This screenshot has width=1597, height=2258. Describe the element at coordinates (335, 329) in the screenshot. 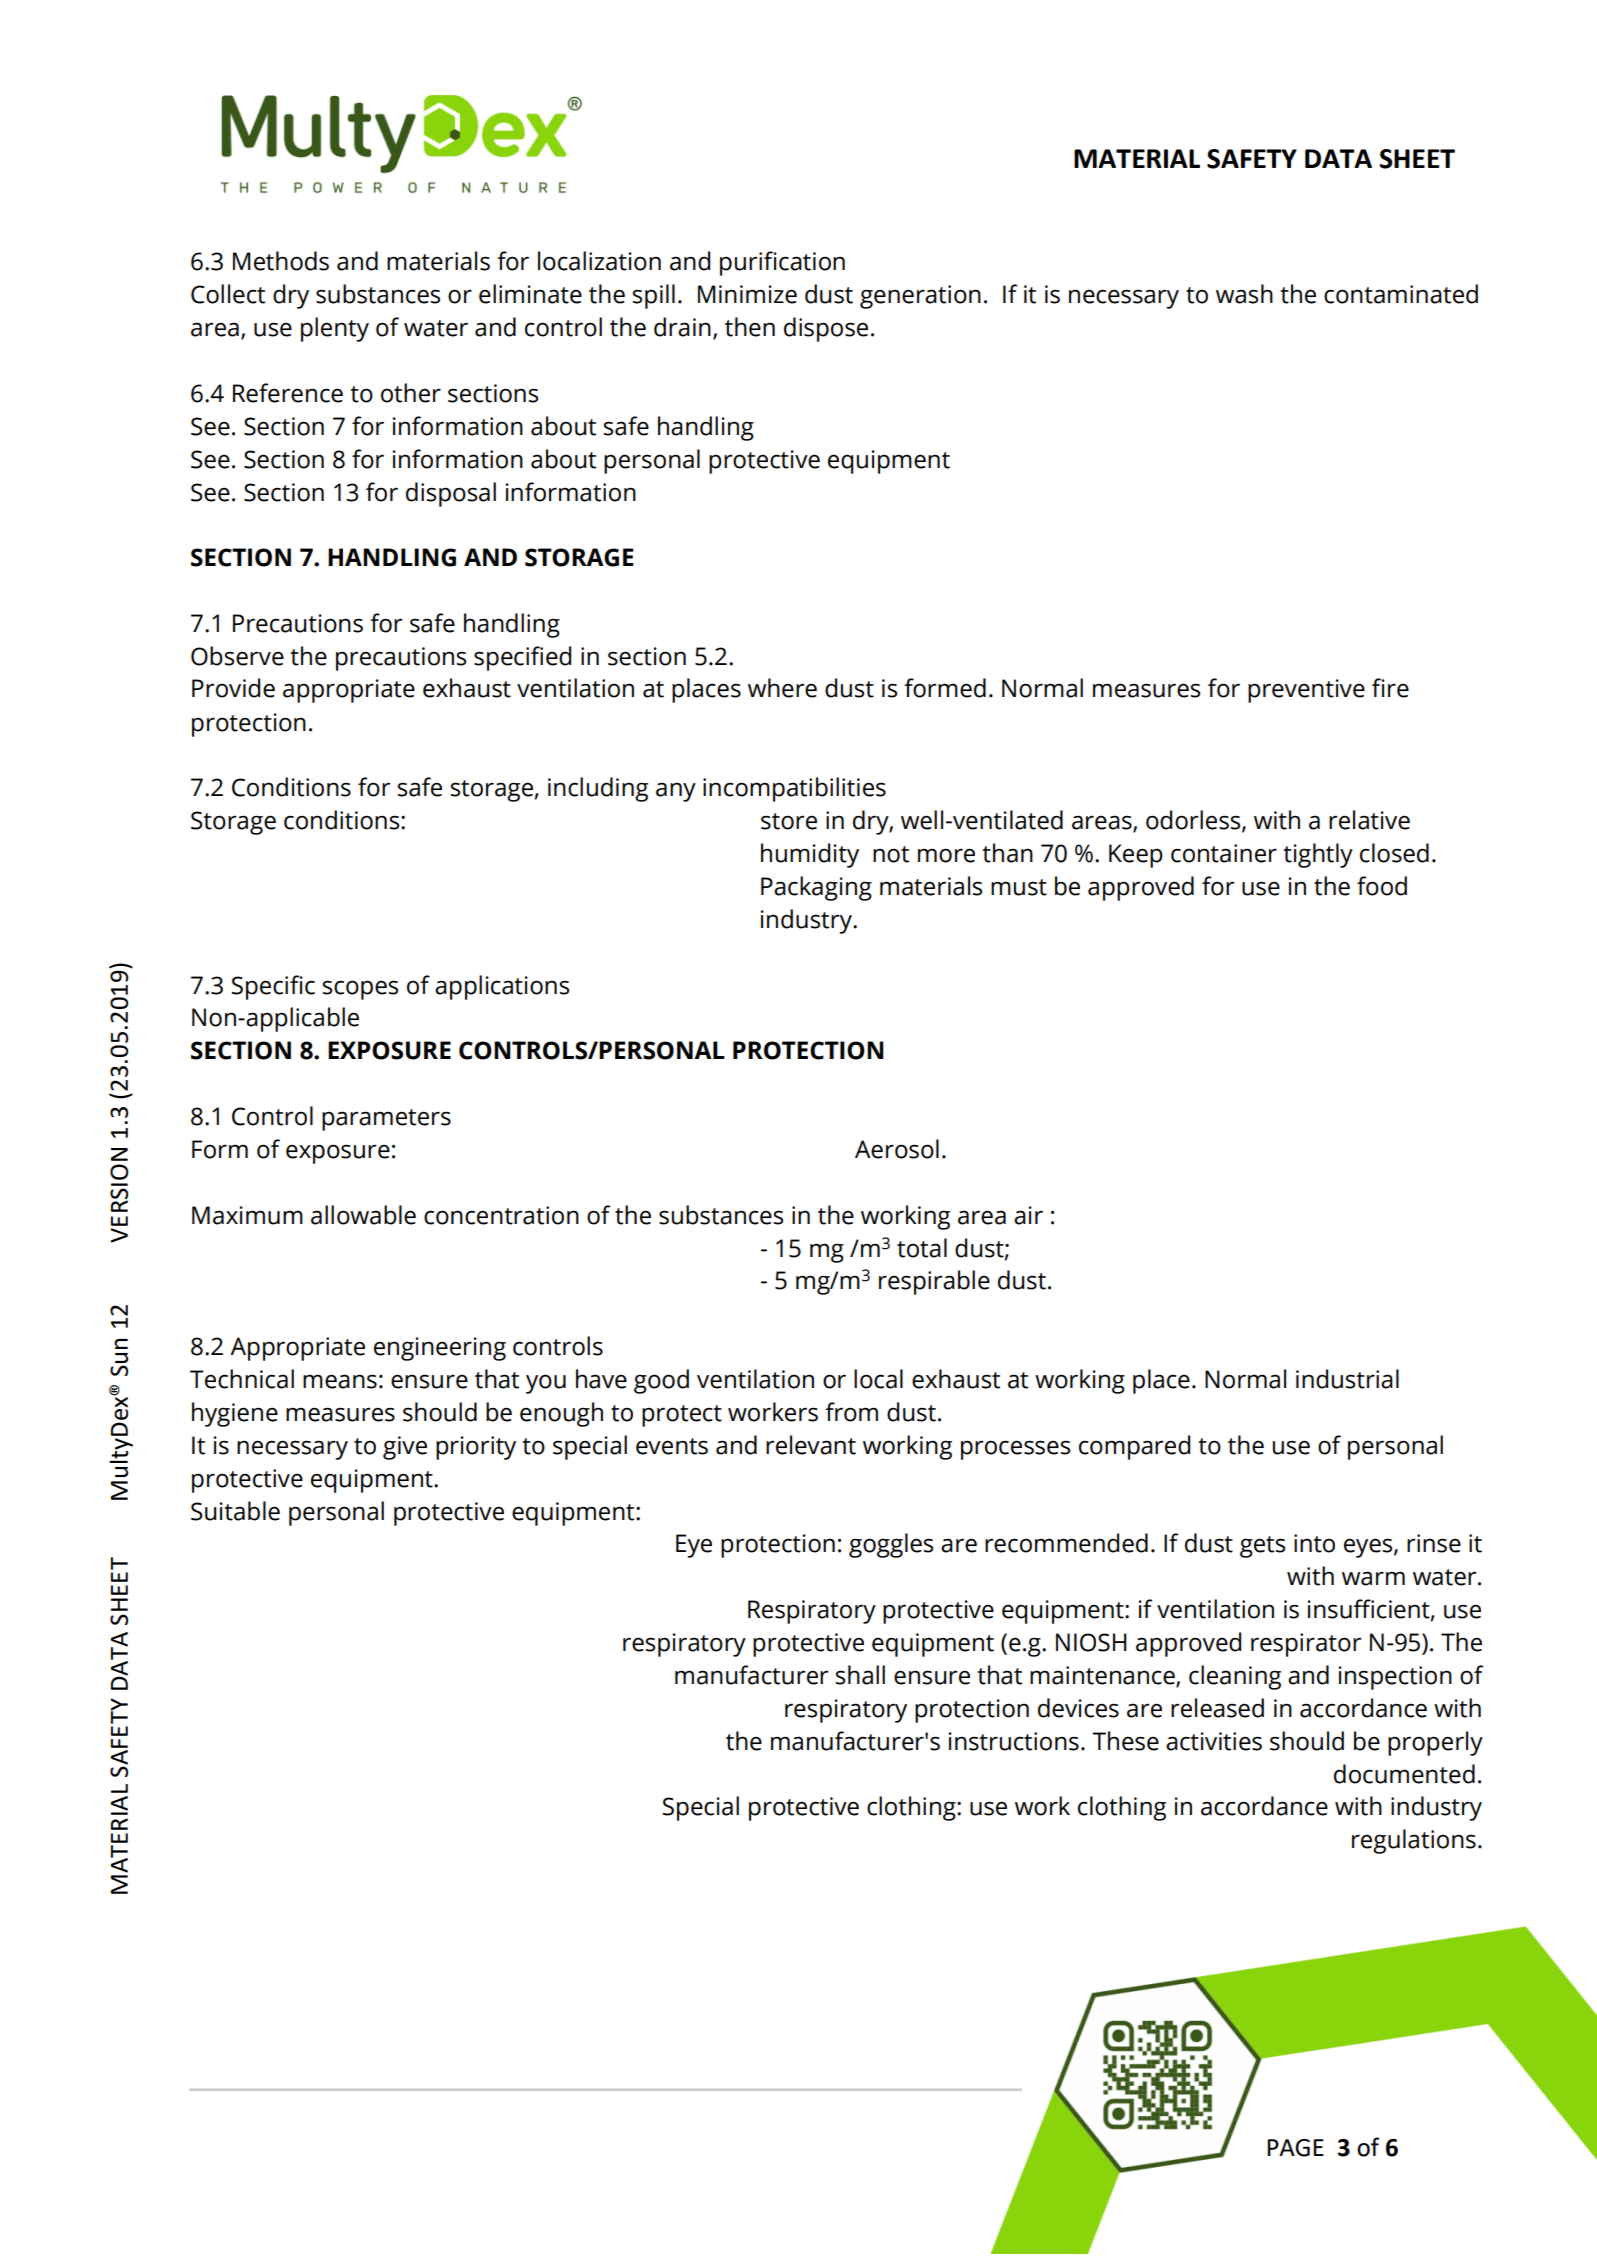

I see `plenty` at that location.
